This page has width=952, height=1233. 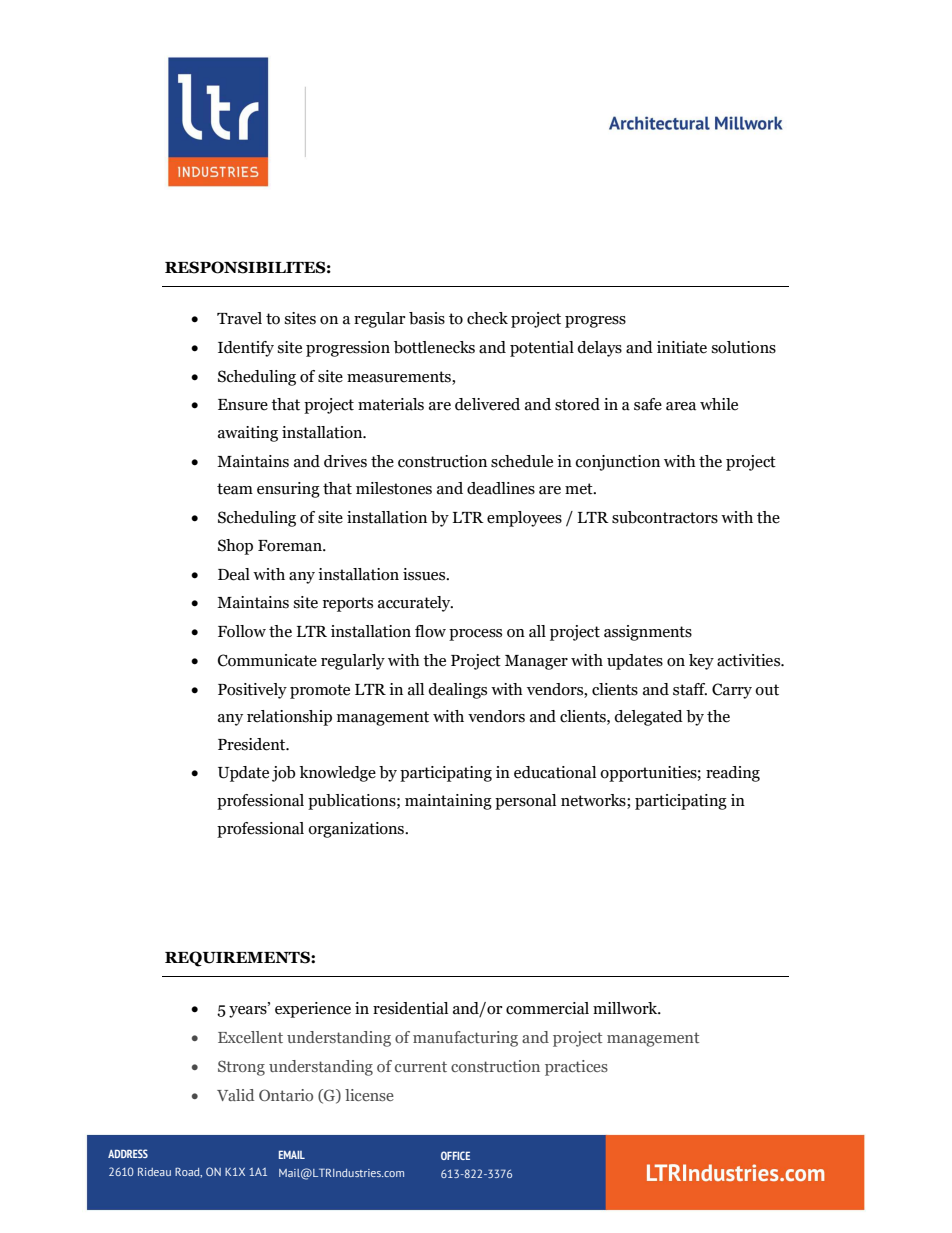 What do you see at coordinates (547, 1008) in the page?
I see `commercial` at bounding box center [547, 1008].
